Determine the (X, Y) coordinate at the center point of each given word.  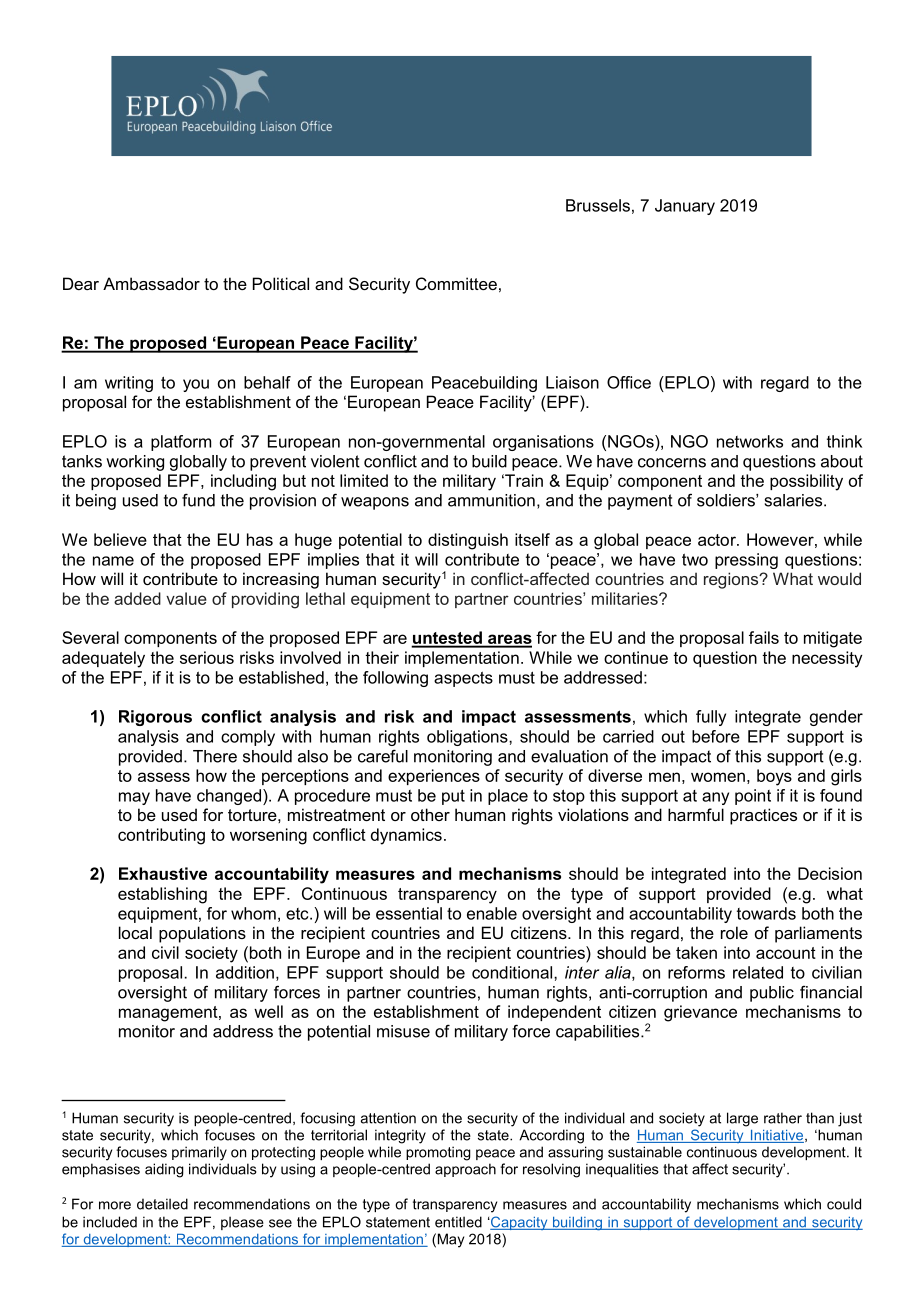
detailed (162, 1204)
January (685, 207)
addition (245, 972)
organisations (543, 443)
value (186, 598)
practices (763, 816)
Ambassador (151, 283)
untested (447, 639)
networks (750, 441)
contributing (161, 836)
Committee (456, 283)
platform (181, 443)
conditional (513, 972)
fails (764, 637)
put (453, 797)
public (772, 994)
